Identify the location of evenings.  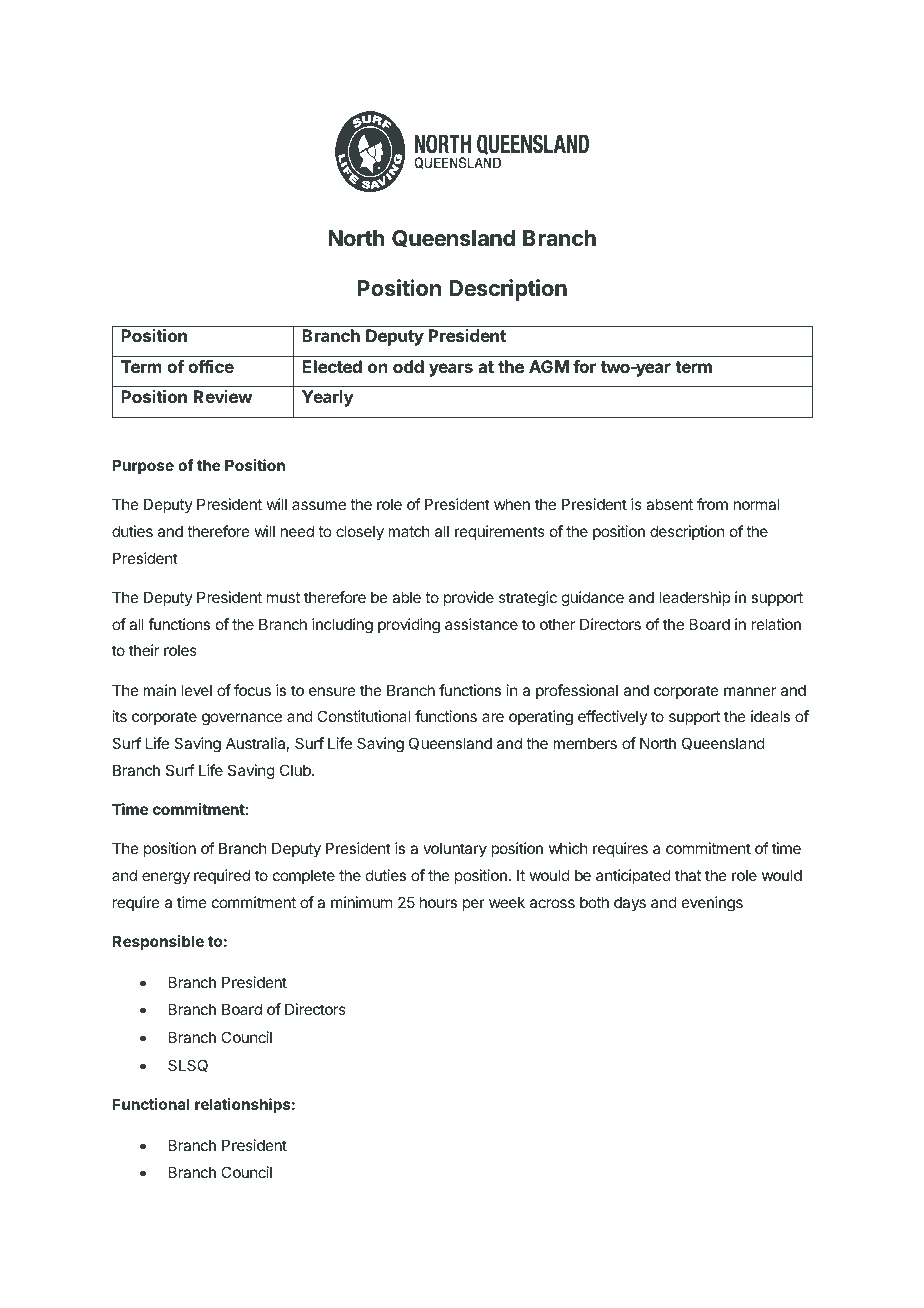
(712, 904).
